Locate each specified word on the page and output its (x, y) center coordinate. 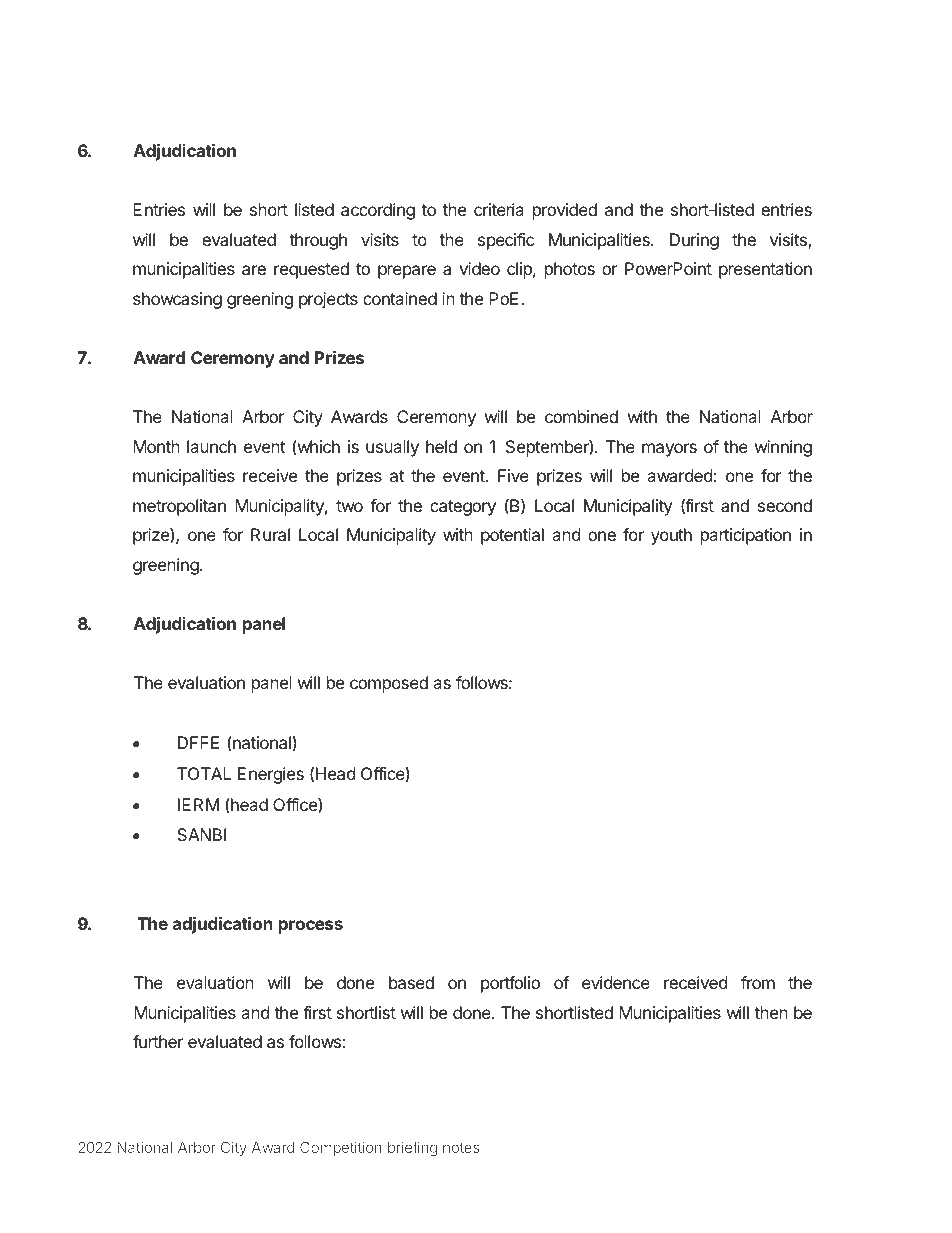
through (318, 241)
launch (211, 446)
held (441, 446)
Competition (341, 1148)
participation (746, 536)
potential (512, 536)
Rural (270, 534)
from (758, 982)
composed (389, 684)
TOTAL (204, 773)
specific (506, 241)
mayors (669, 450)
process (311, 927)
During (694, 241)
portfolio (510, 984)
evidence (616, 982)
